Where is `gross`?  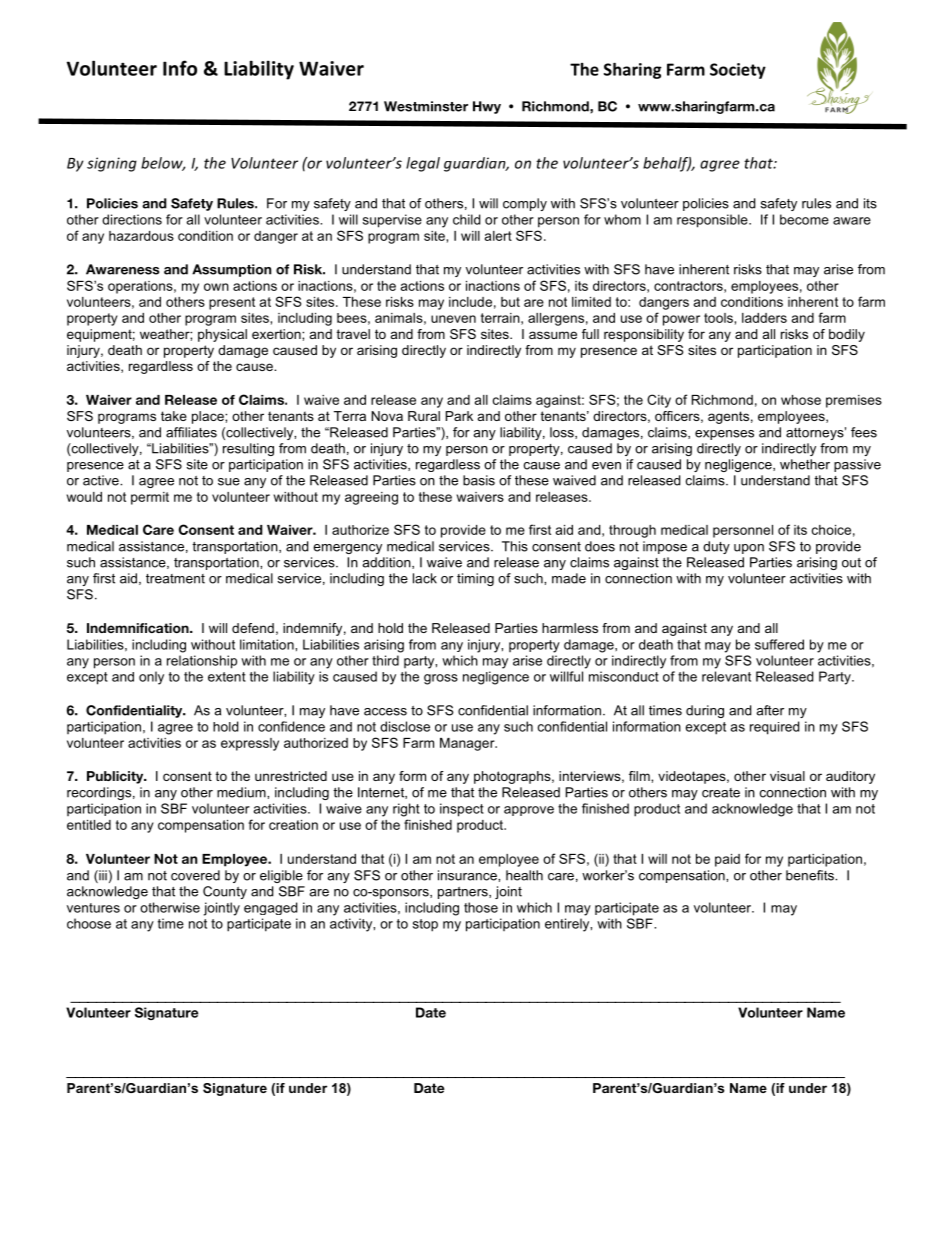
gross is located at coordinates (441, 679).
